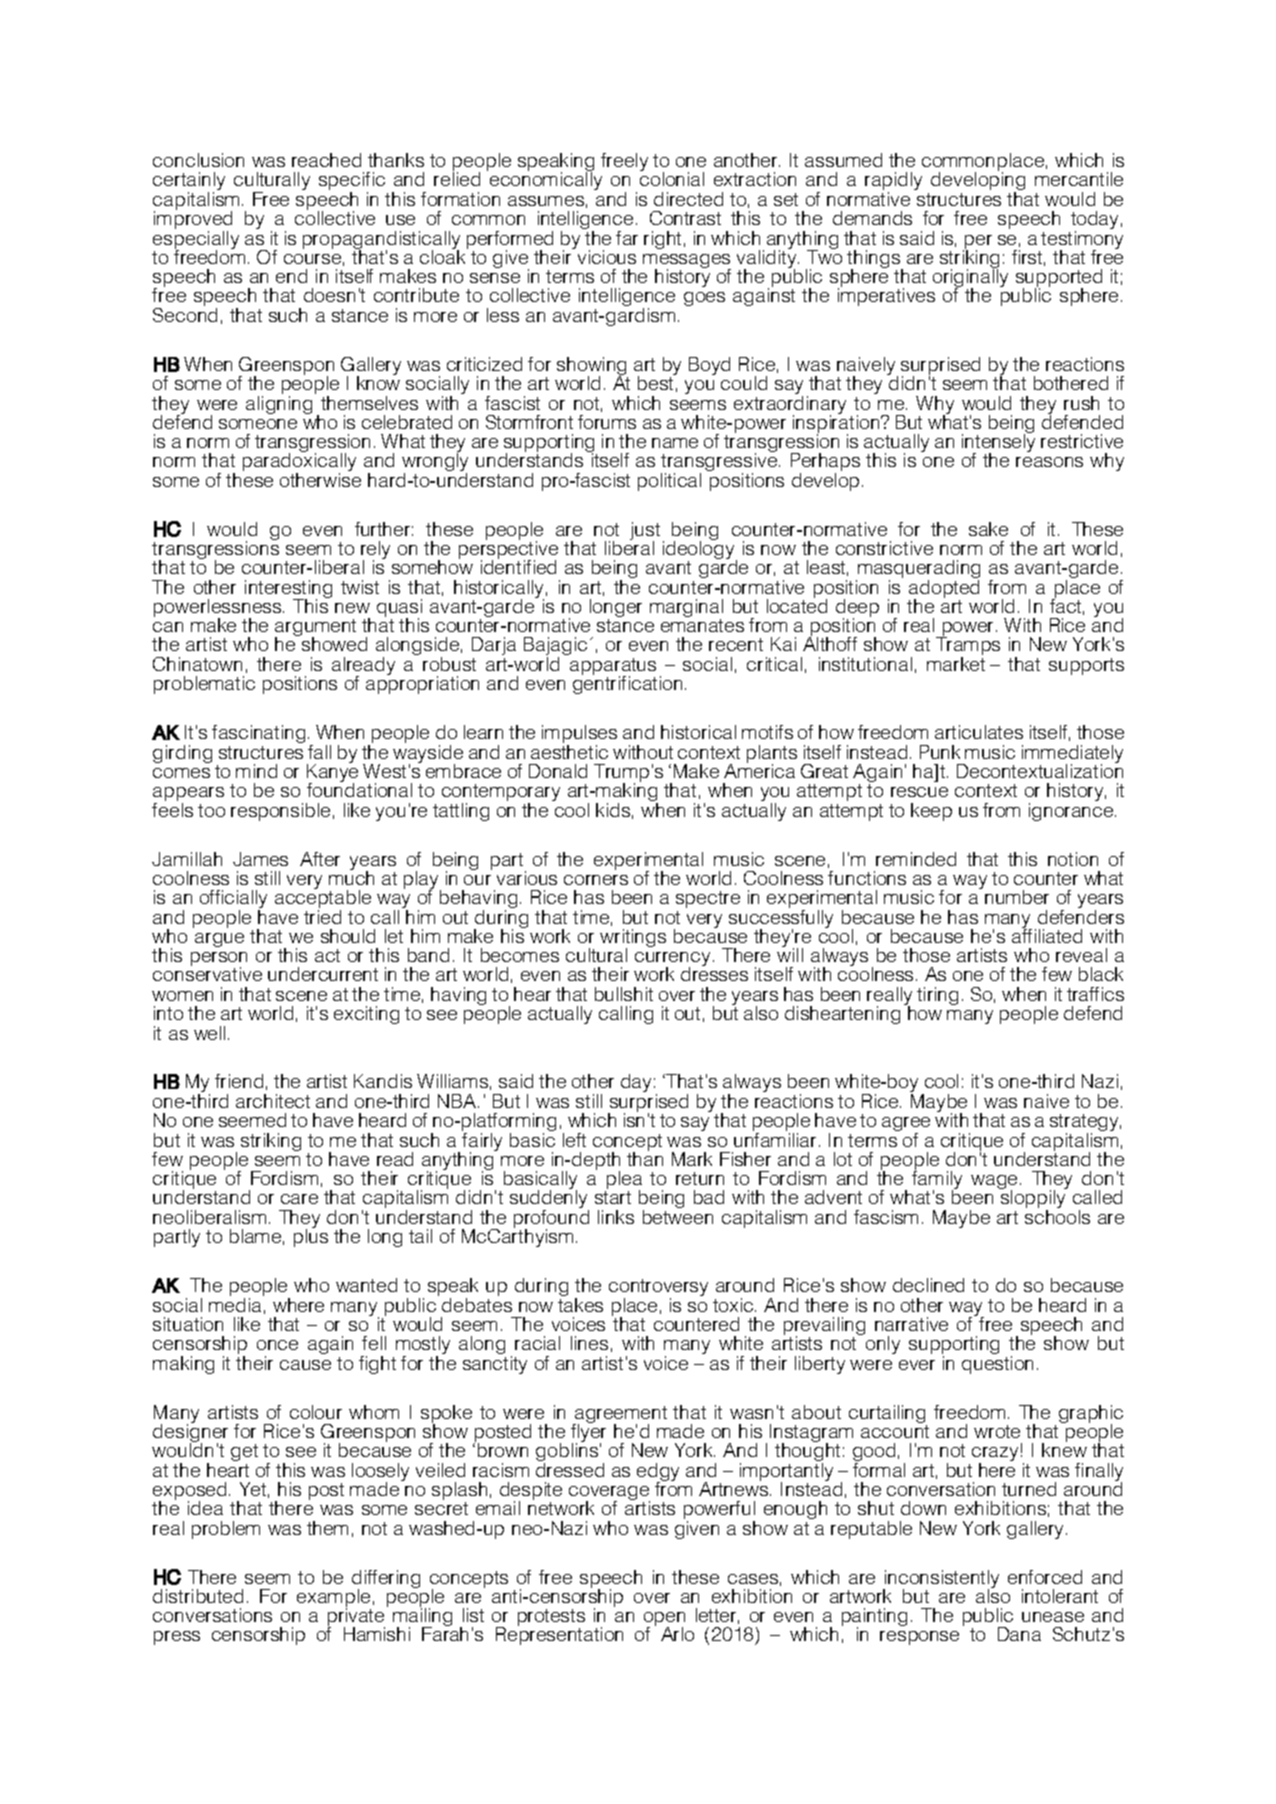 The image size is (1276, 1804). What do you see at coordinates (596, 880) in the image?
I see `corners` at bounding box center [596, 880].
